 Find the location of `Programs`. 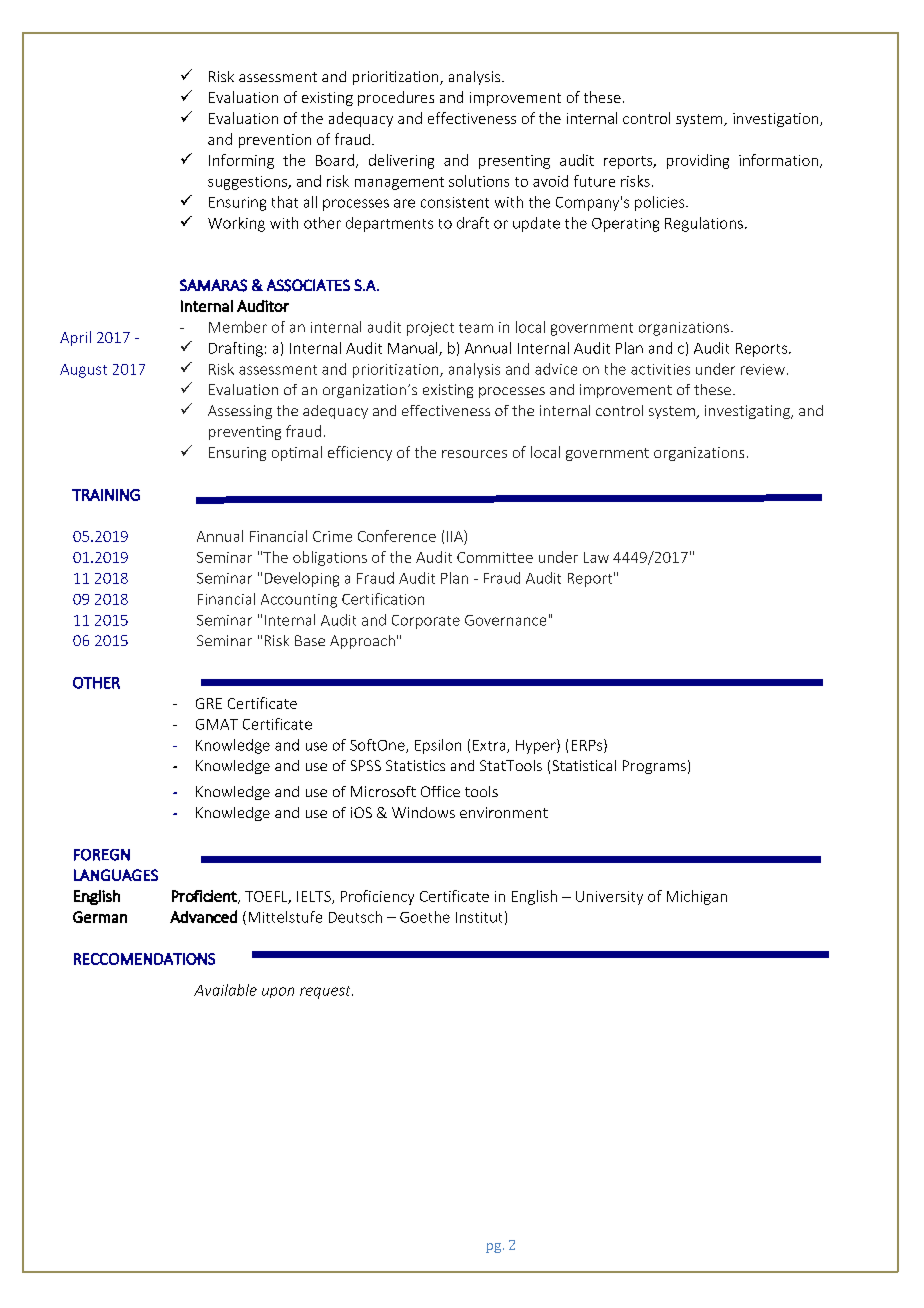

Programs is located at coordinates (654, 767).
